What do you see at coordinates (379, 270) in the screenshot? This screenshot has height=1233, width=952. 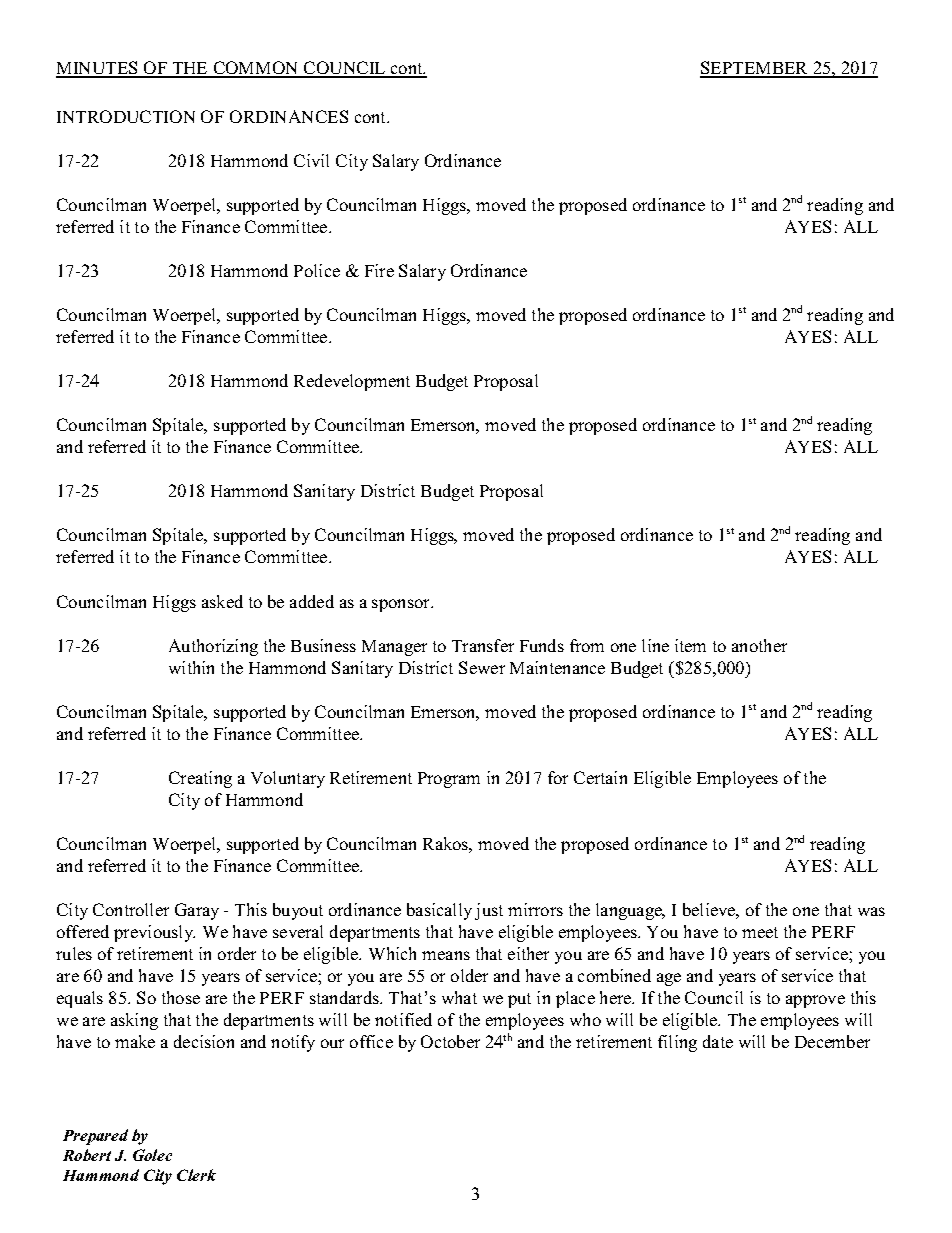 I see `Fire` at bounding box center [379, 270].
